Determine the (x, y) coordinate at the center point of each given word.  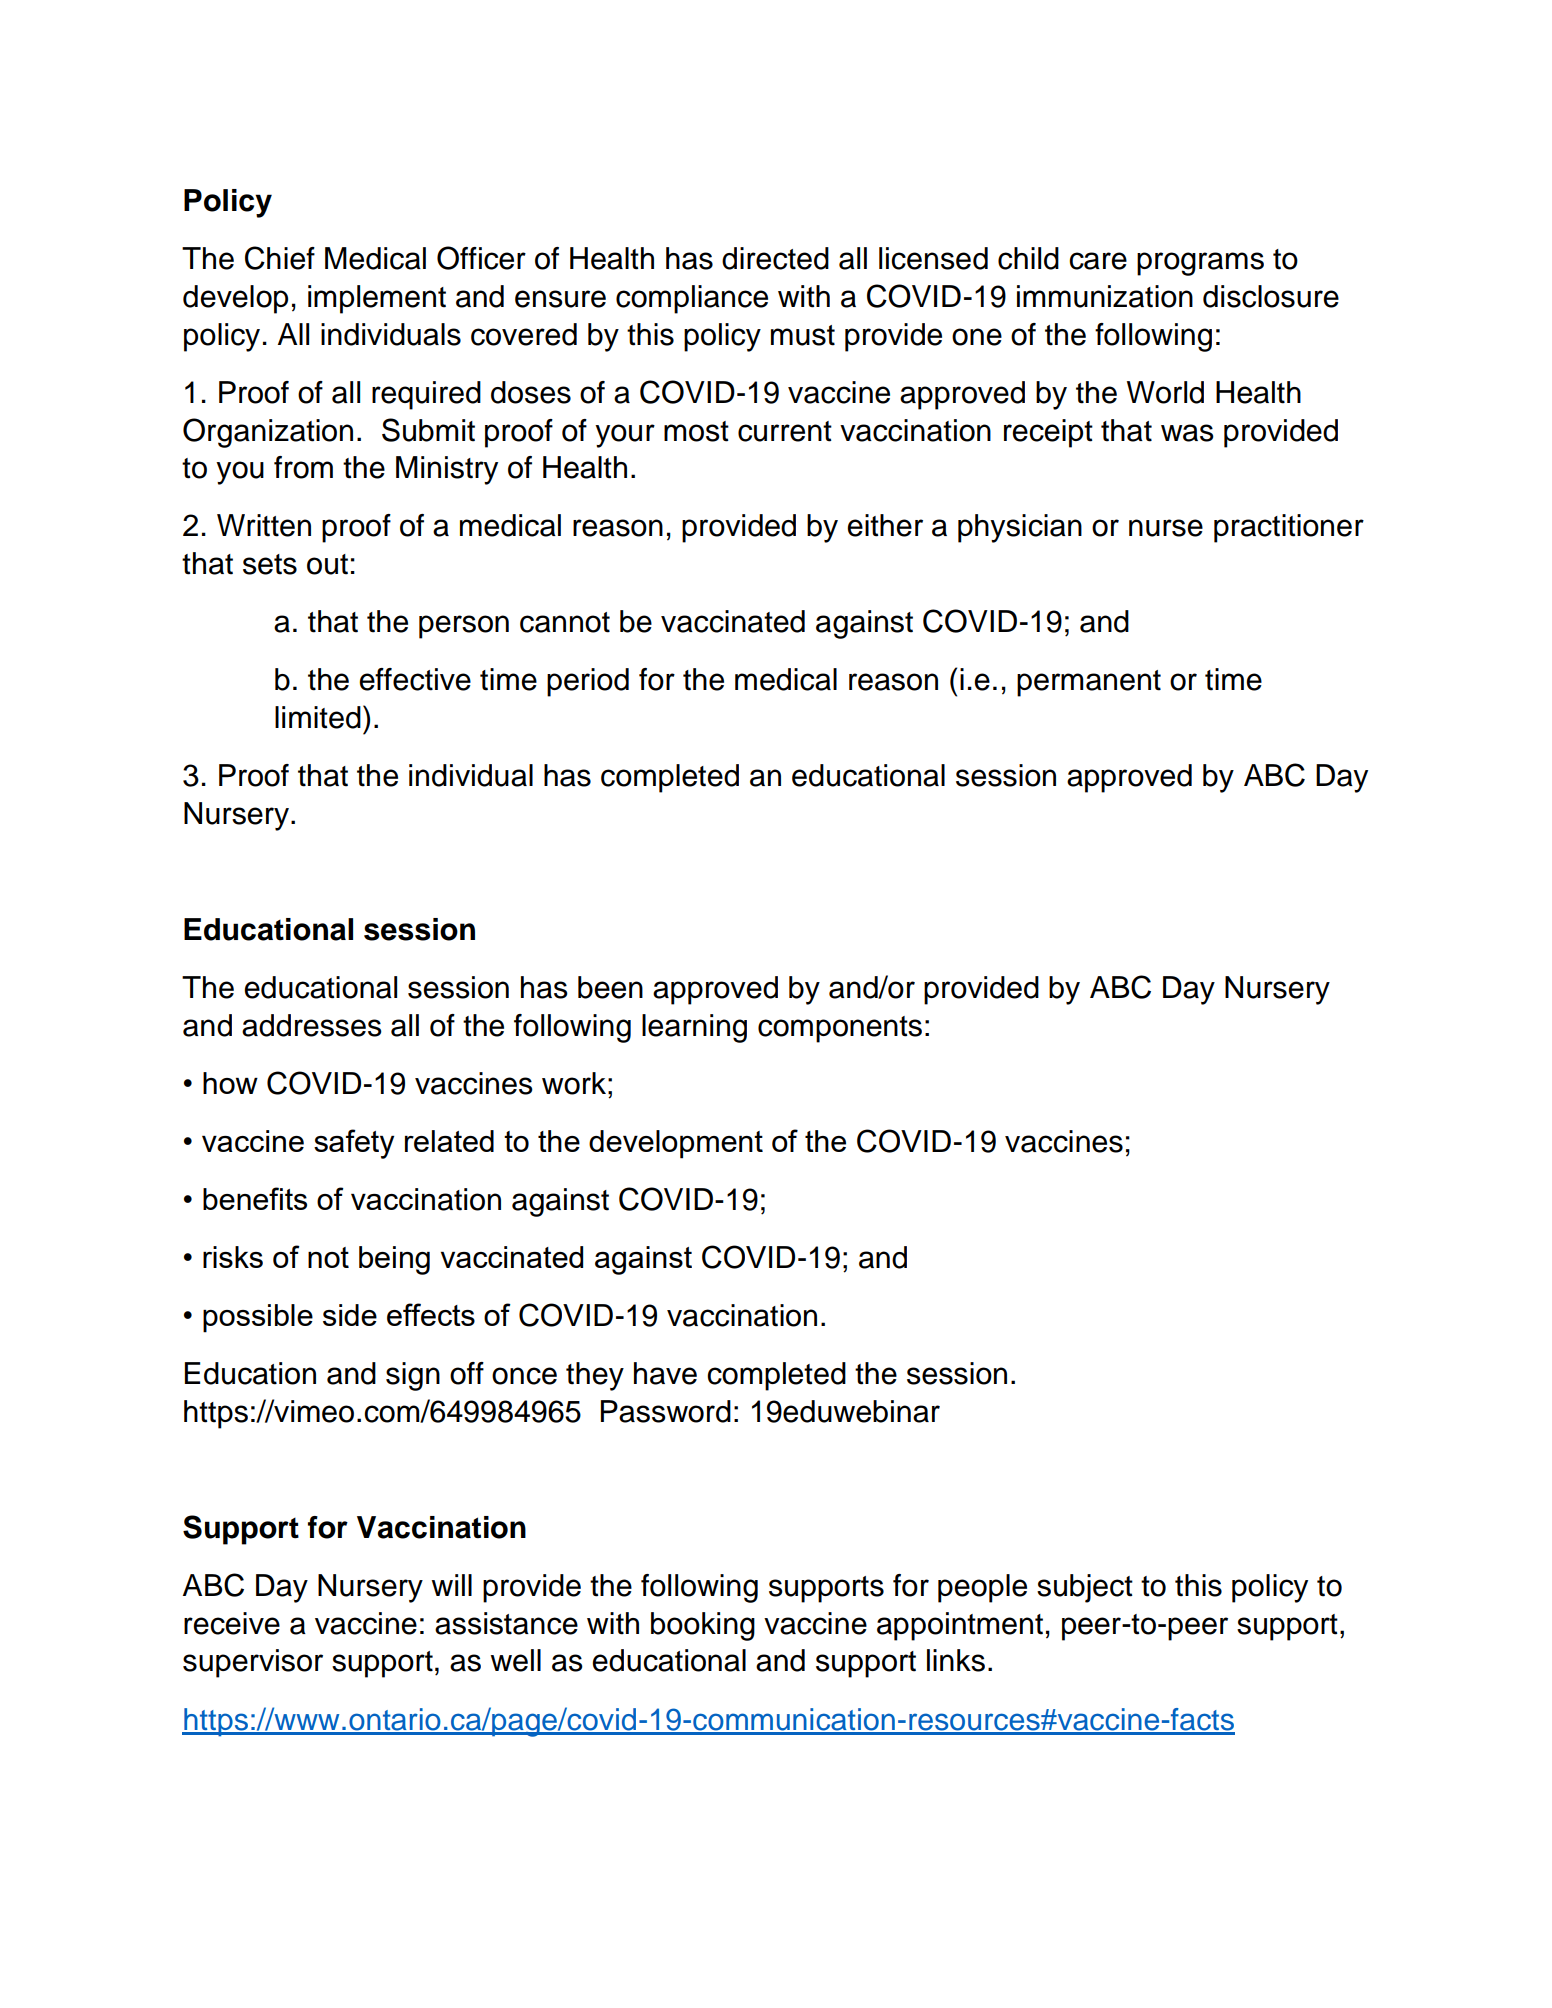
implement (377, 299)
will (451, 1585)
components (840, 1029)
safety (354, 1144)
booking (703, 1626)
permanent (1089, 683)
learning (694, 1028)
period (588, 682)
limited (318, 717)
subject (1085, 1588)
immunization (1105, 296)
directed (775, 258)
